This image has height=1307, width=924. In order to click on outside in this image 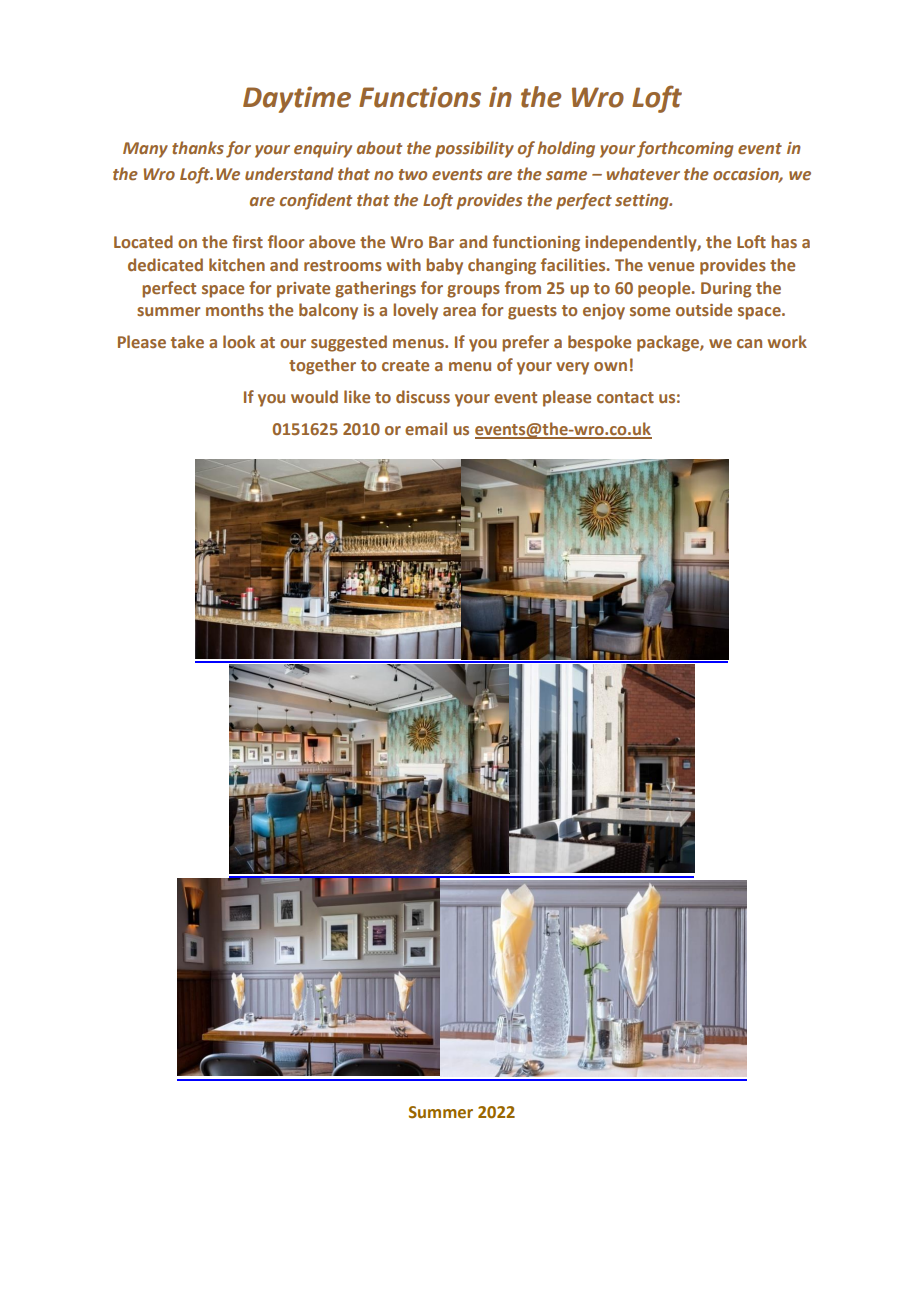, I will do `click(704, 309)`.
